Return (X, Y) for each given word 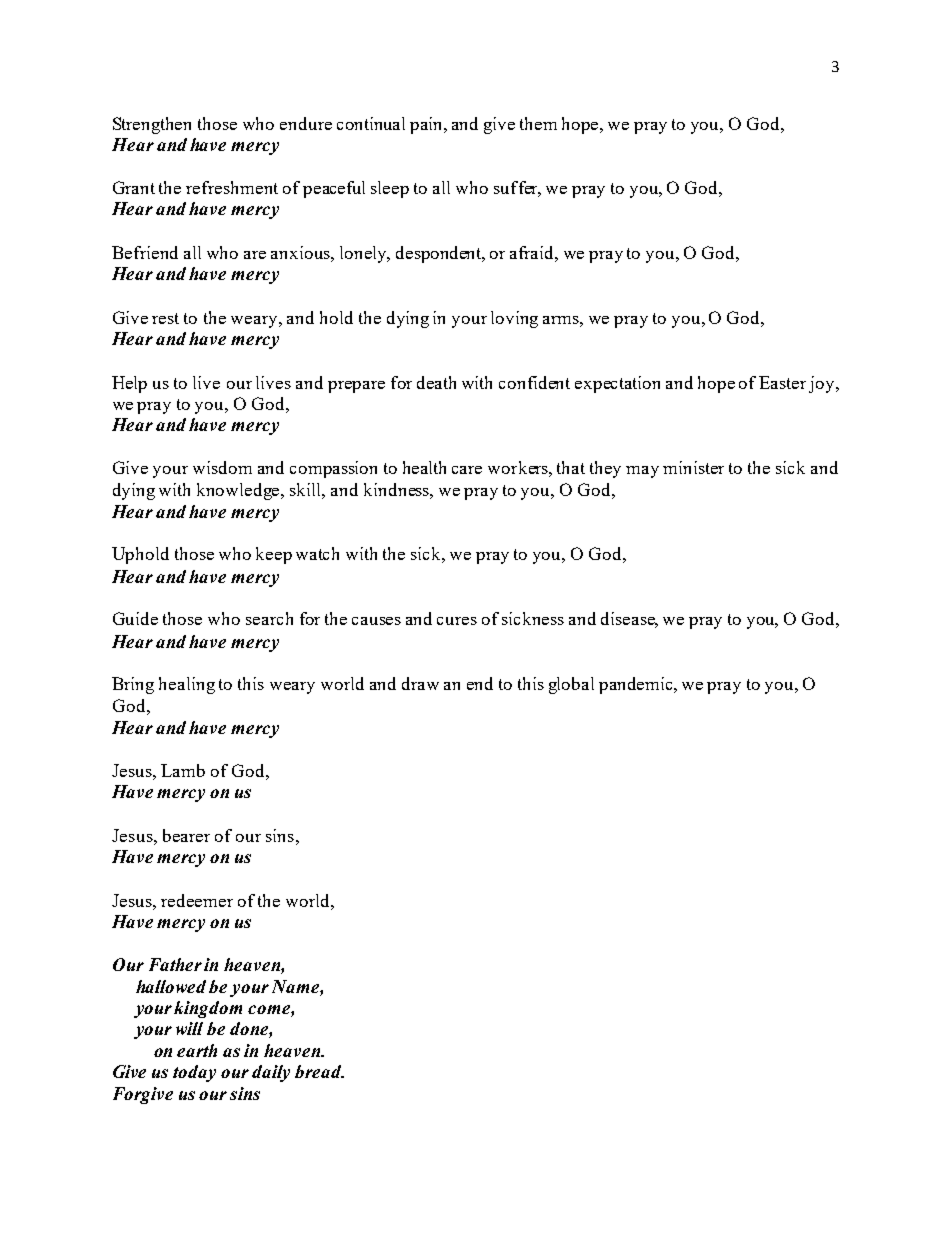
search (269, 618)
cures (457, 621)
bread (319, 1071)
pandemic (637, 685)
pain (428, 125)
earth (197, 1050)
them (538, 123)
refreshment (232, 187)
